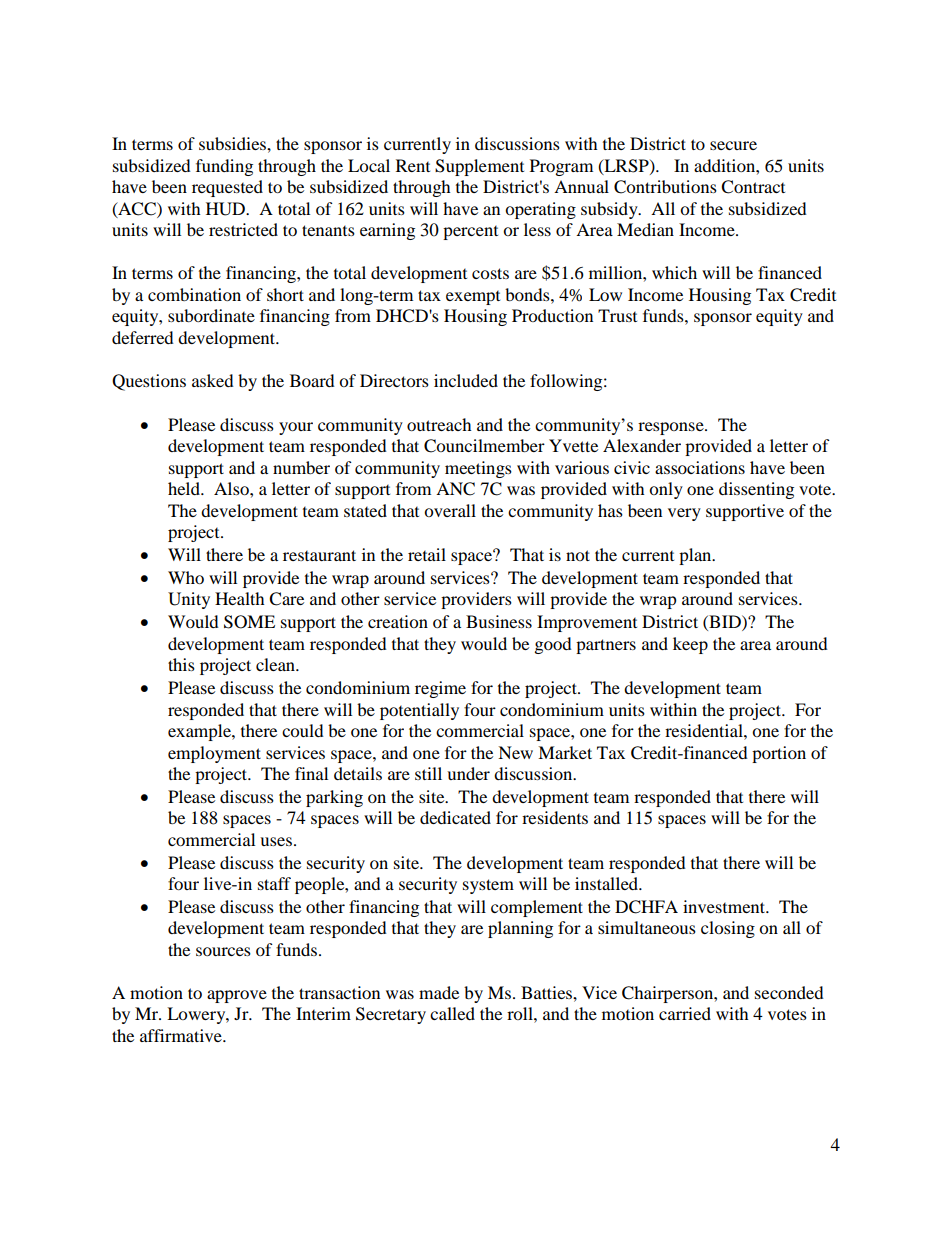  What do you see at coordinates (672, 428) in the screenshot?
I see `response` at bounding box center [672, 428].
